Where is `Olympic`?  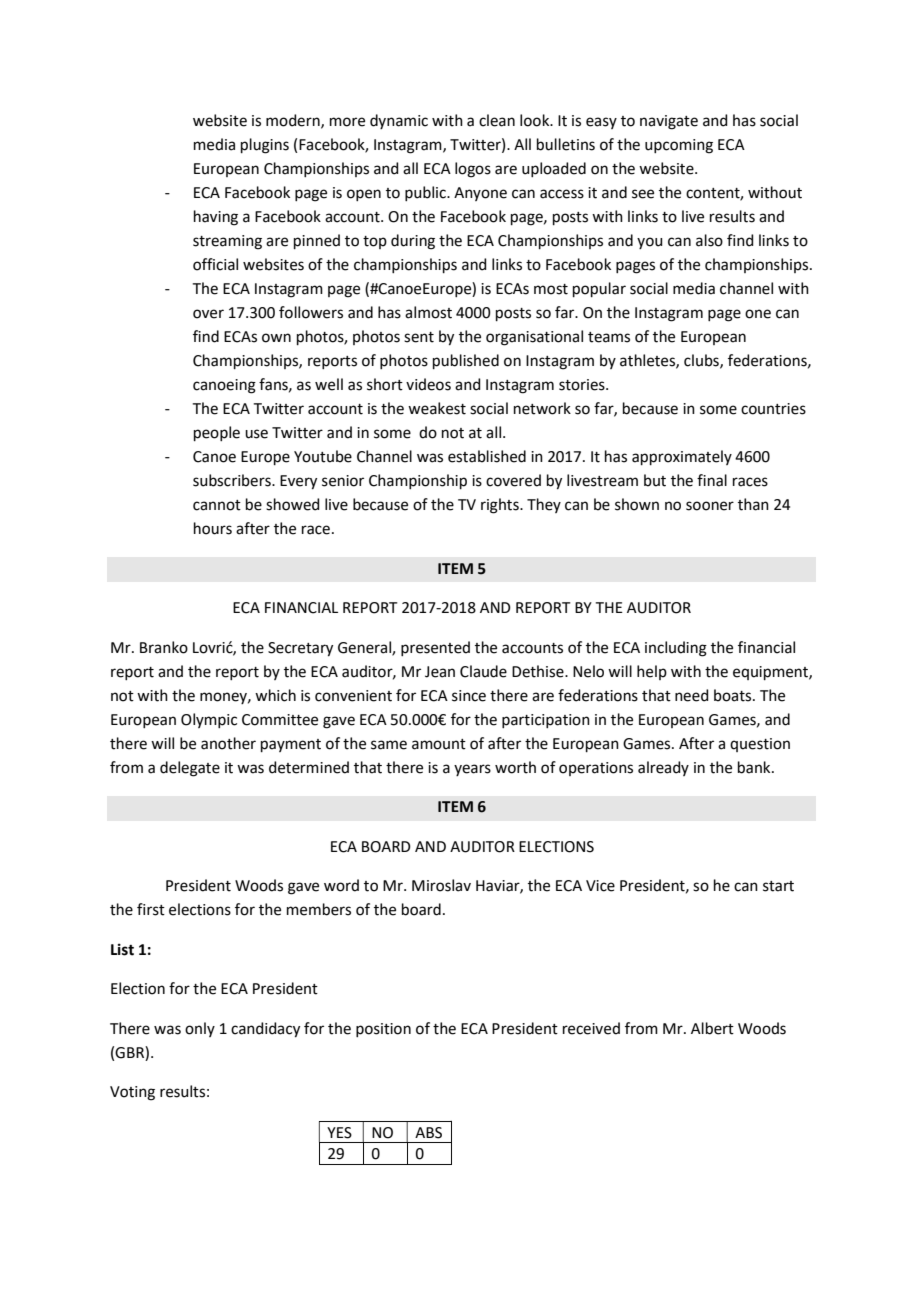
Olympic is located at coordinates (209, 720).
